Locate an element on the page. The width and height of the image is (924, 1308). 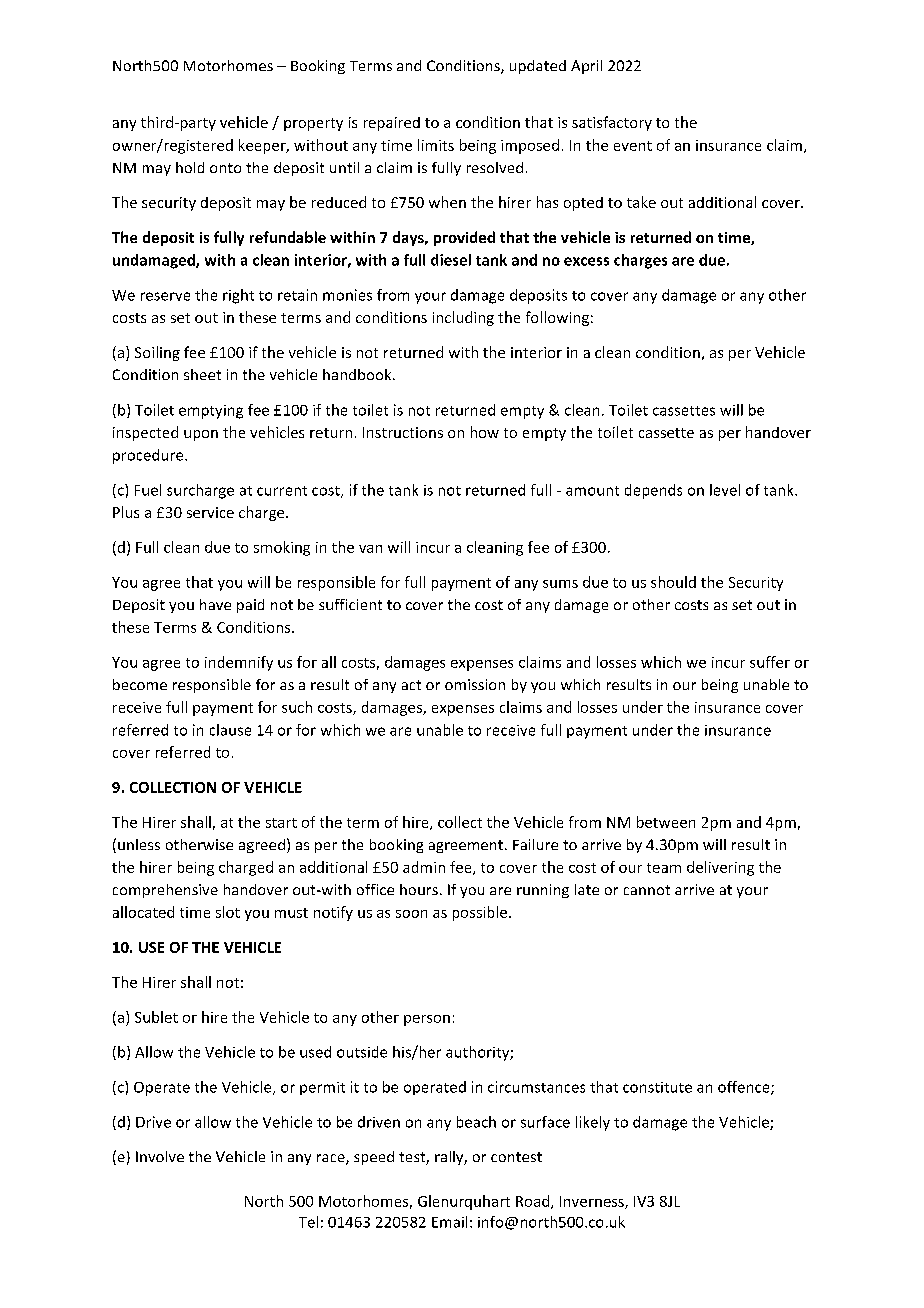
hold is located at coordinates (190, 167).
